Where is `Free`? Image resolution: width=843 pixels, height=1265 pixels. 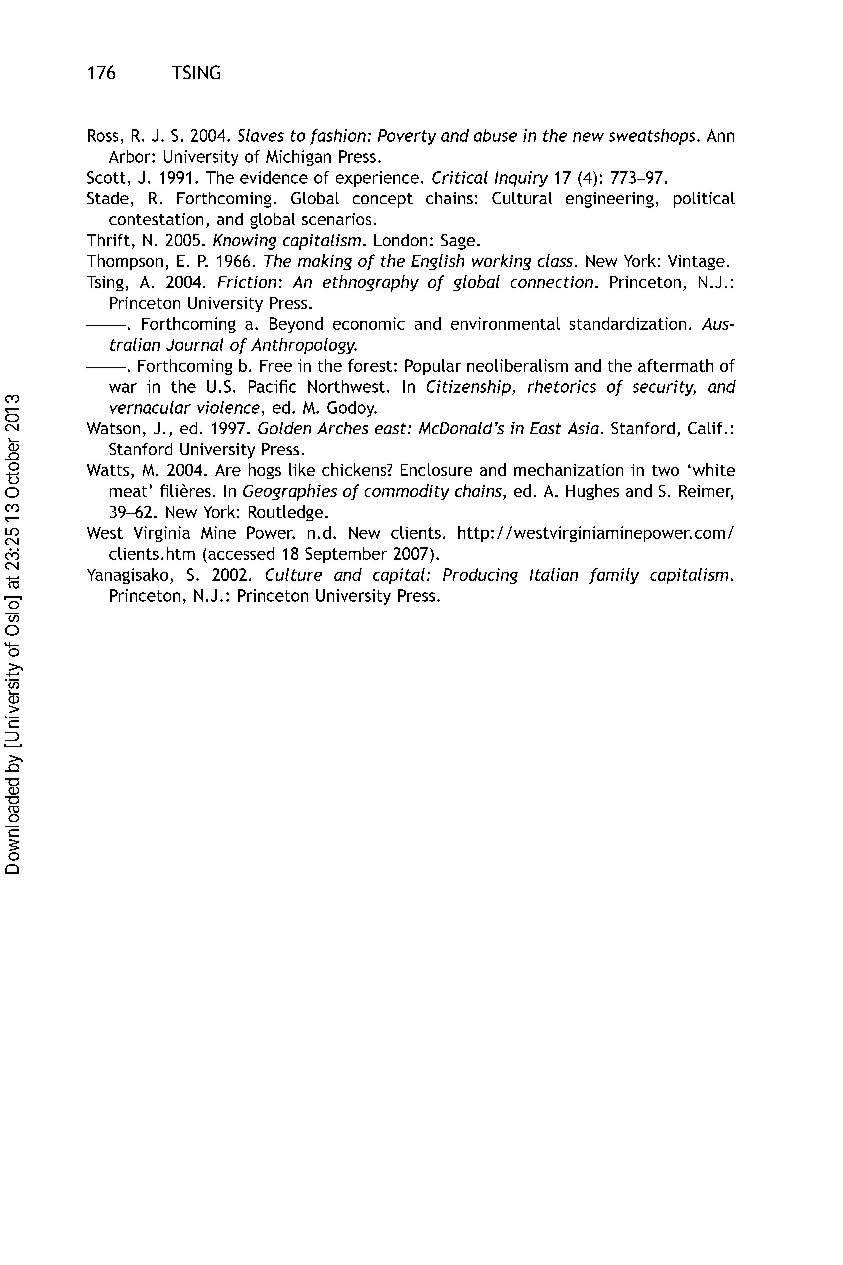
Free is located at coordinates (276, 366).
